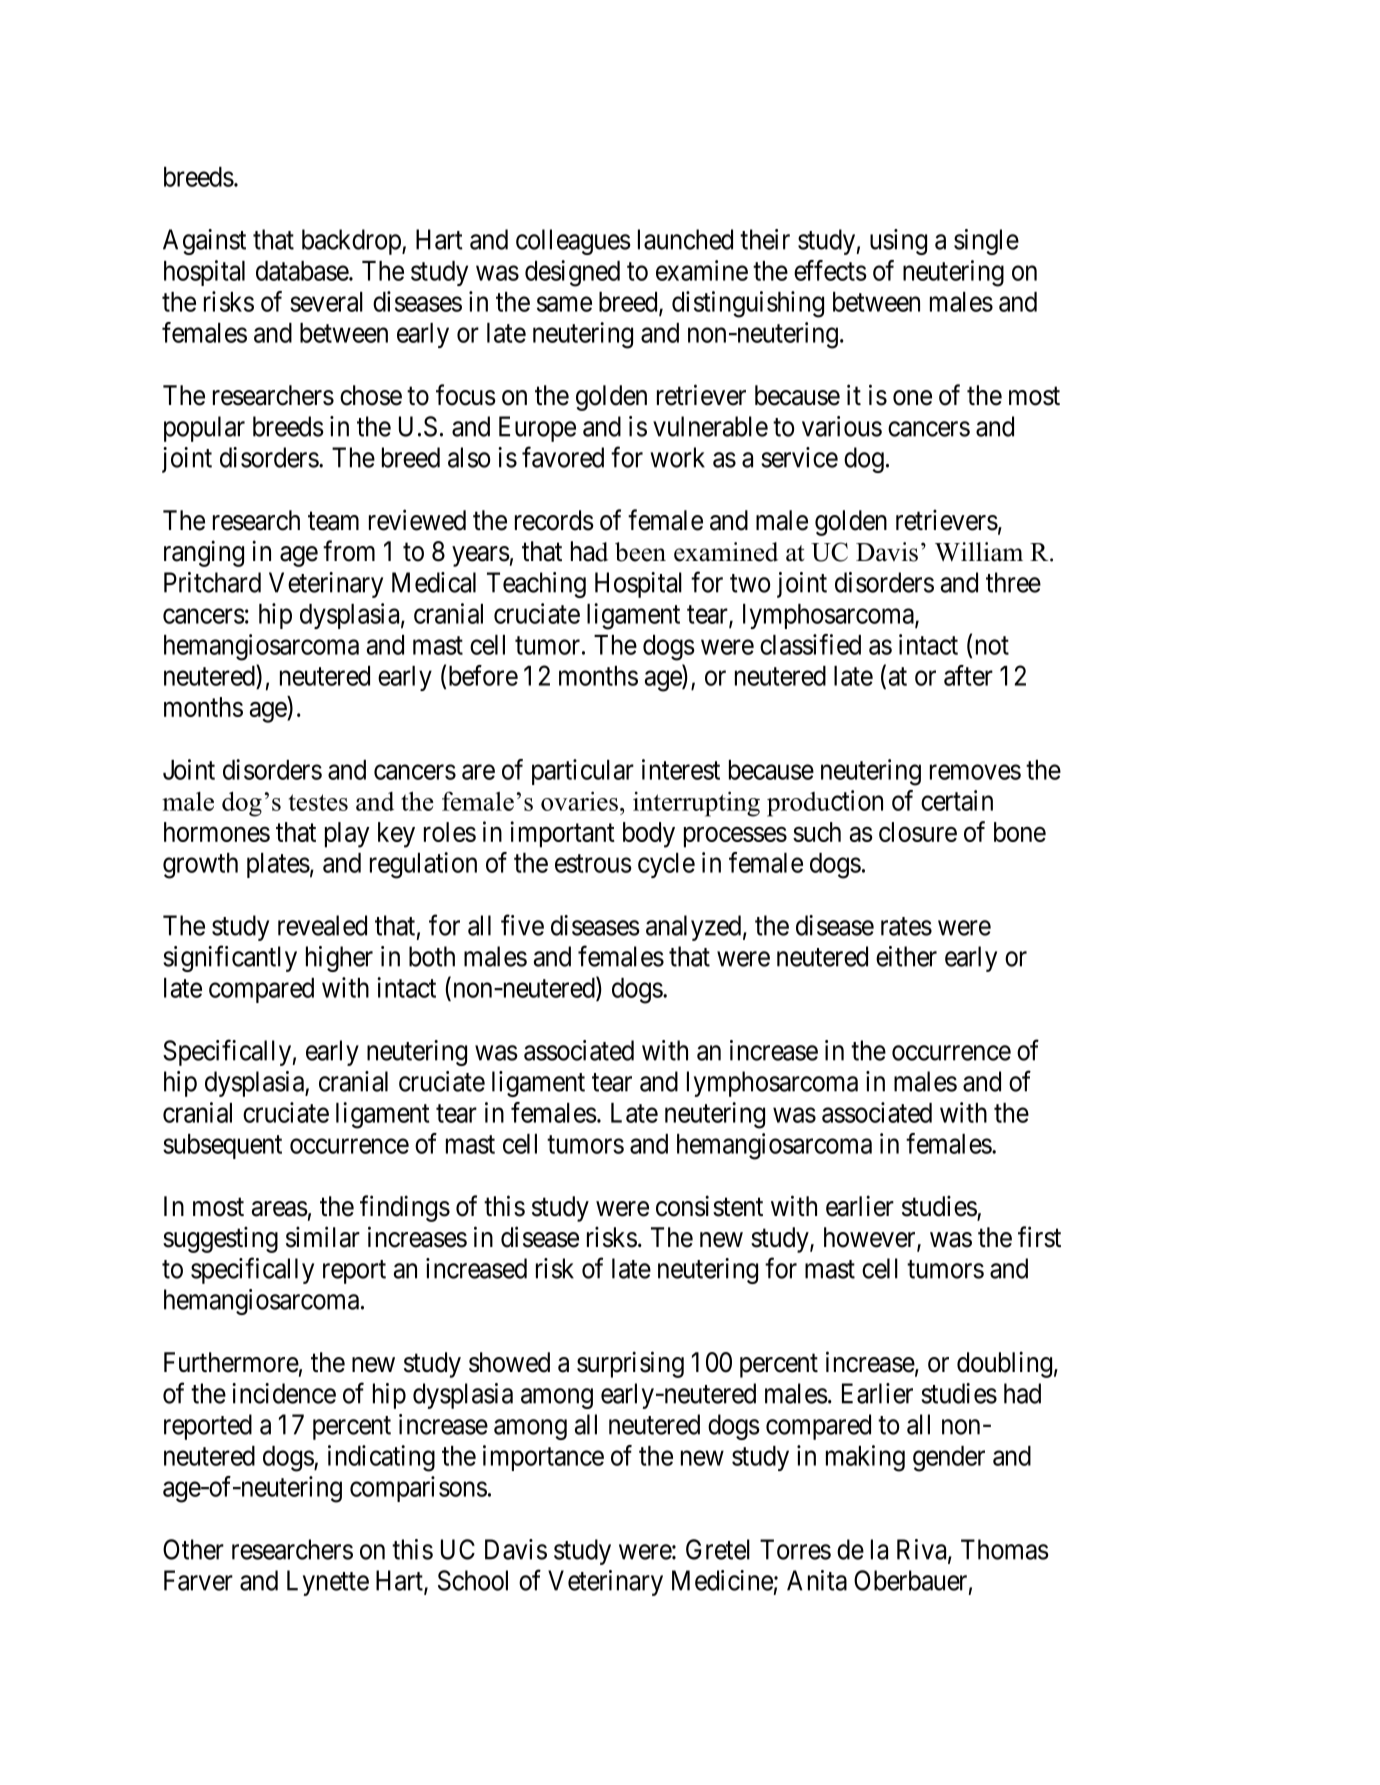 Image resolution: width=1380 pixels, height=1785 pixels. What do you see at coordinates (303, 271) in the screenshot?
I see `database` at bounding box center [303, 271].
